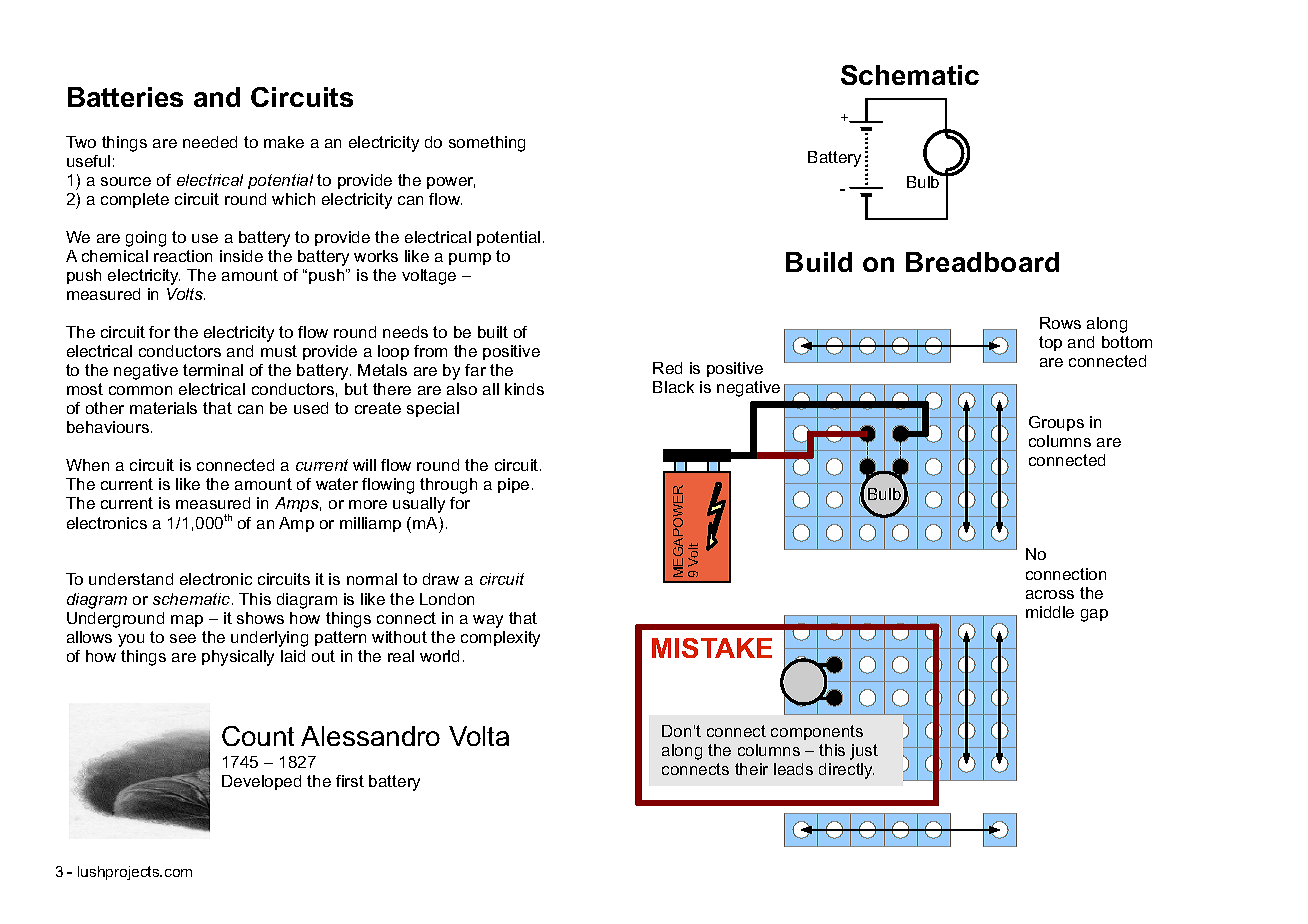 The image size is (1308, 924). Describe the element at coordinates (982, 262) in the document. I see `Breadboard` at that location.
